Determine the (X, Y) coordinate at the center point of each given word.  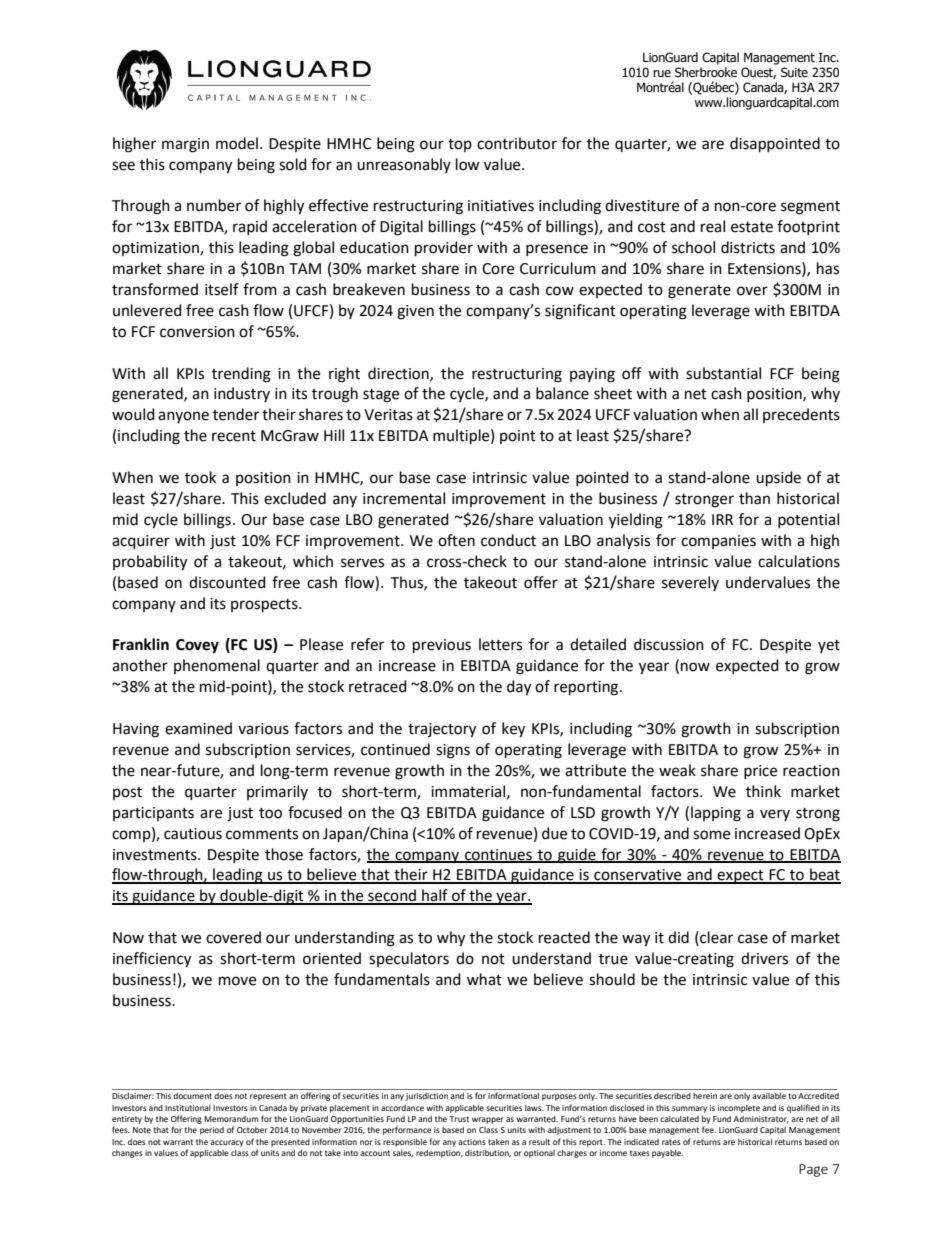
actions (472, 1142)
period (212, 1131)
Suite (794, 72)
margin (185, 145)
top (460, 145)
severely (690, 583)
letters (500, 644)
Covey (197, 646)
